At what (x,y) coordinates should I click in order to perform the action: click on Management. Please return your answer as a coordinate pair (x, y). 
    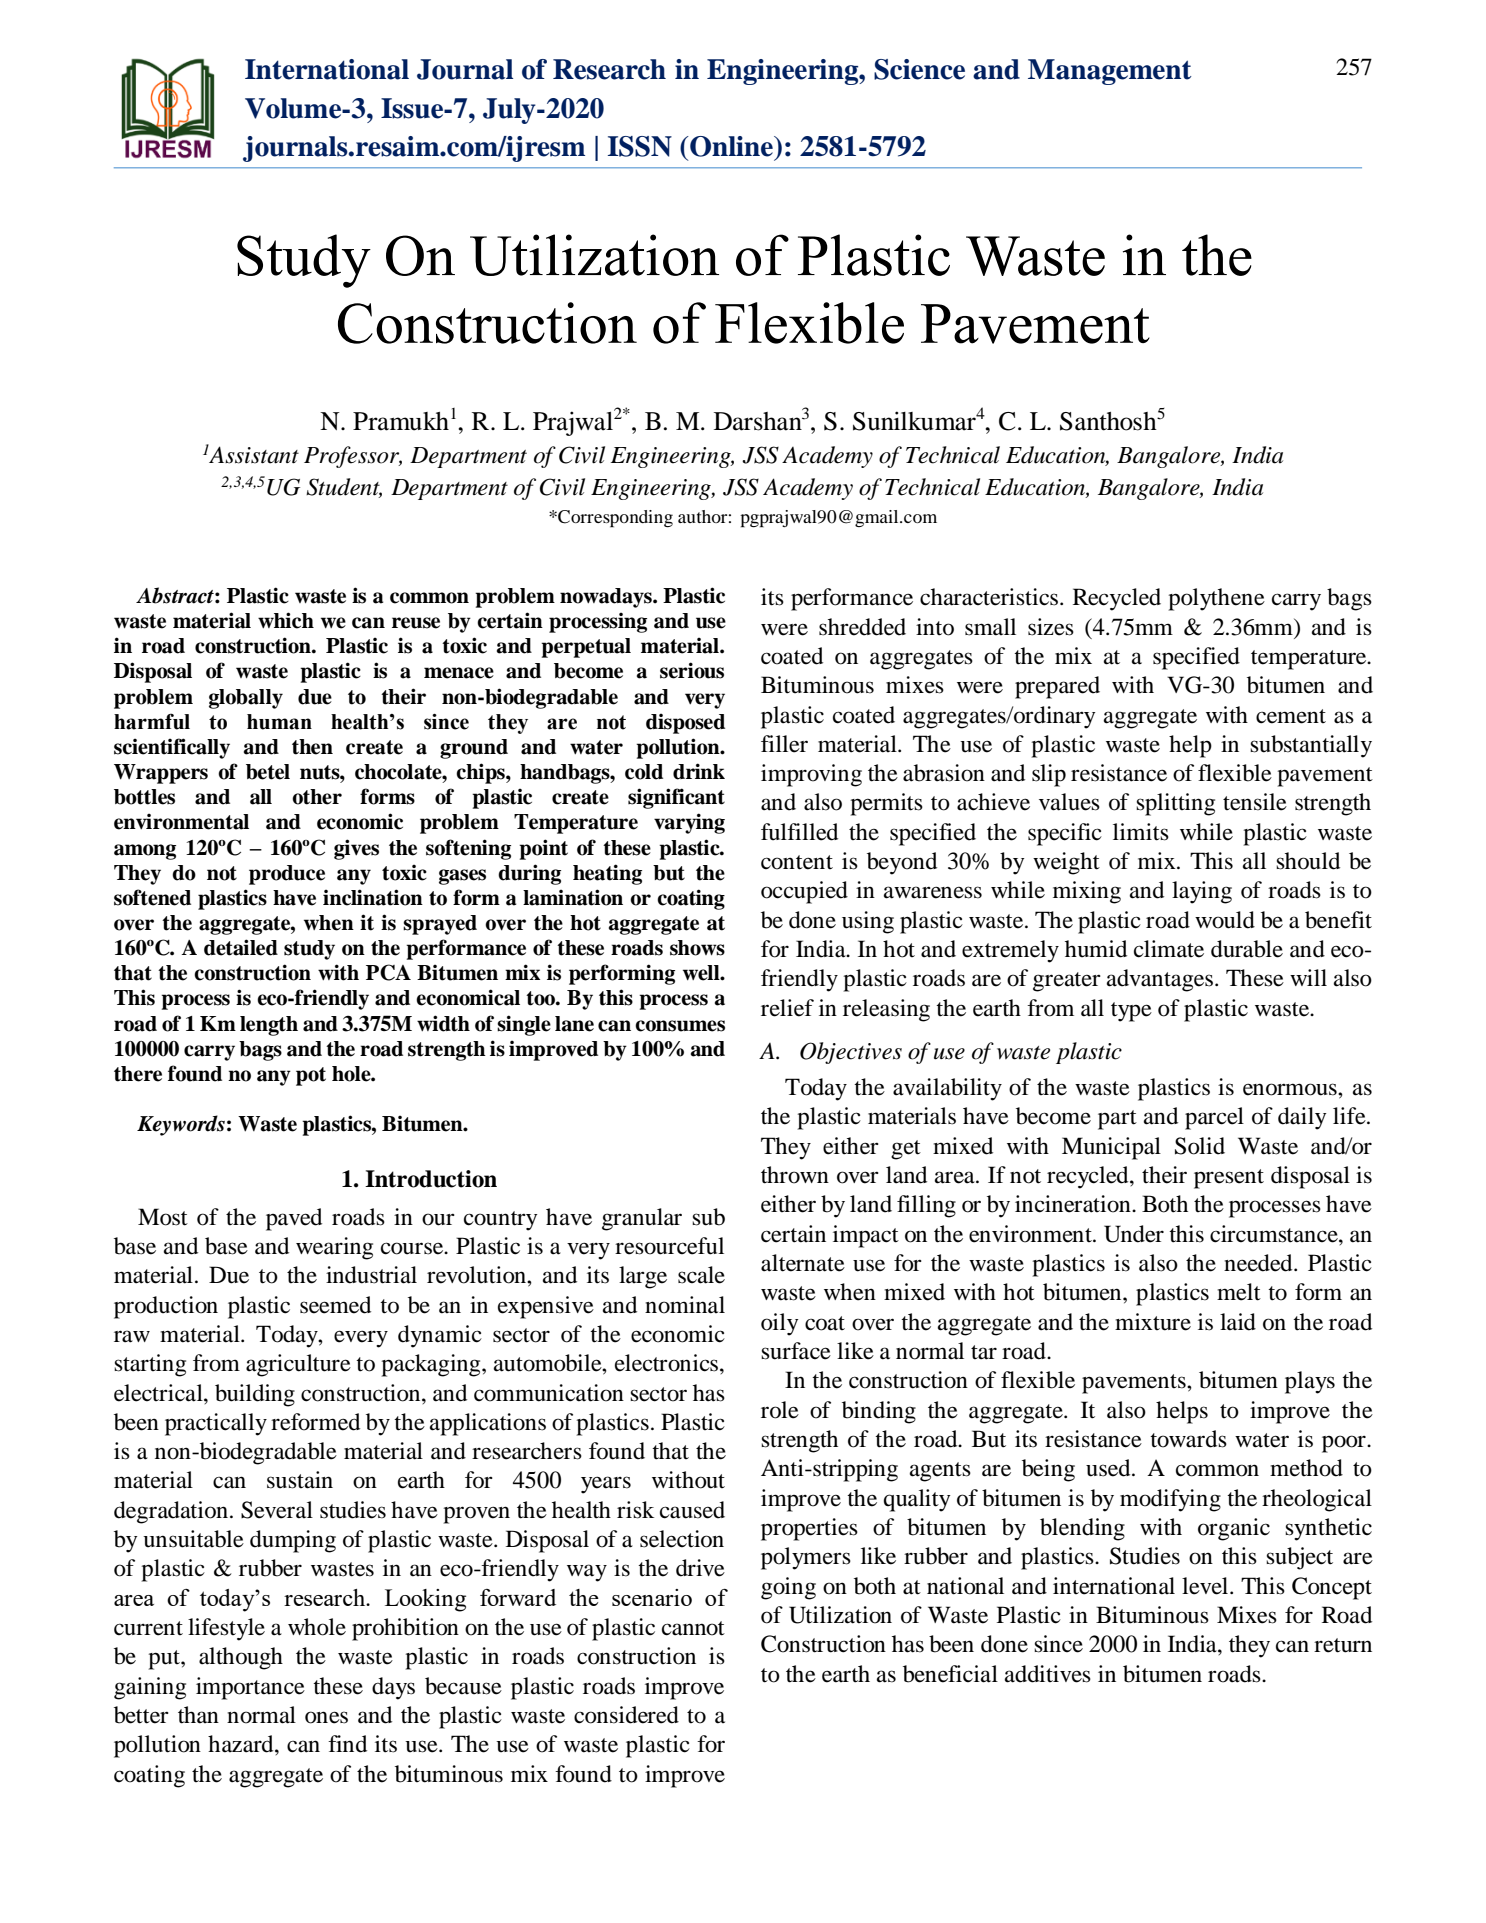
    Looking at the image, I should click on (1110, 72).
